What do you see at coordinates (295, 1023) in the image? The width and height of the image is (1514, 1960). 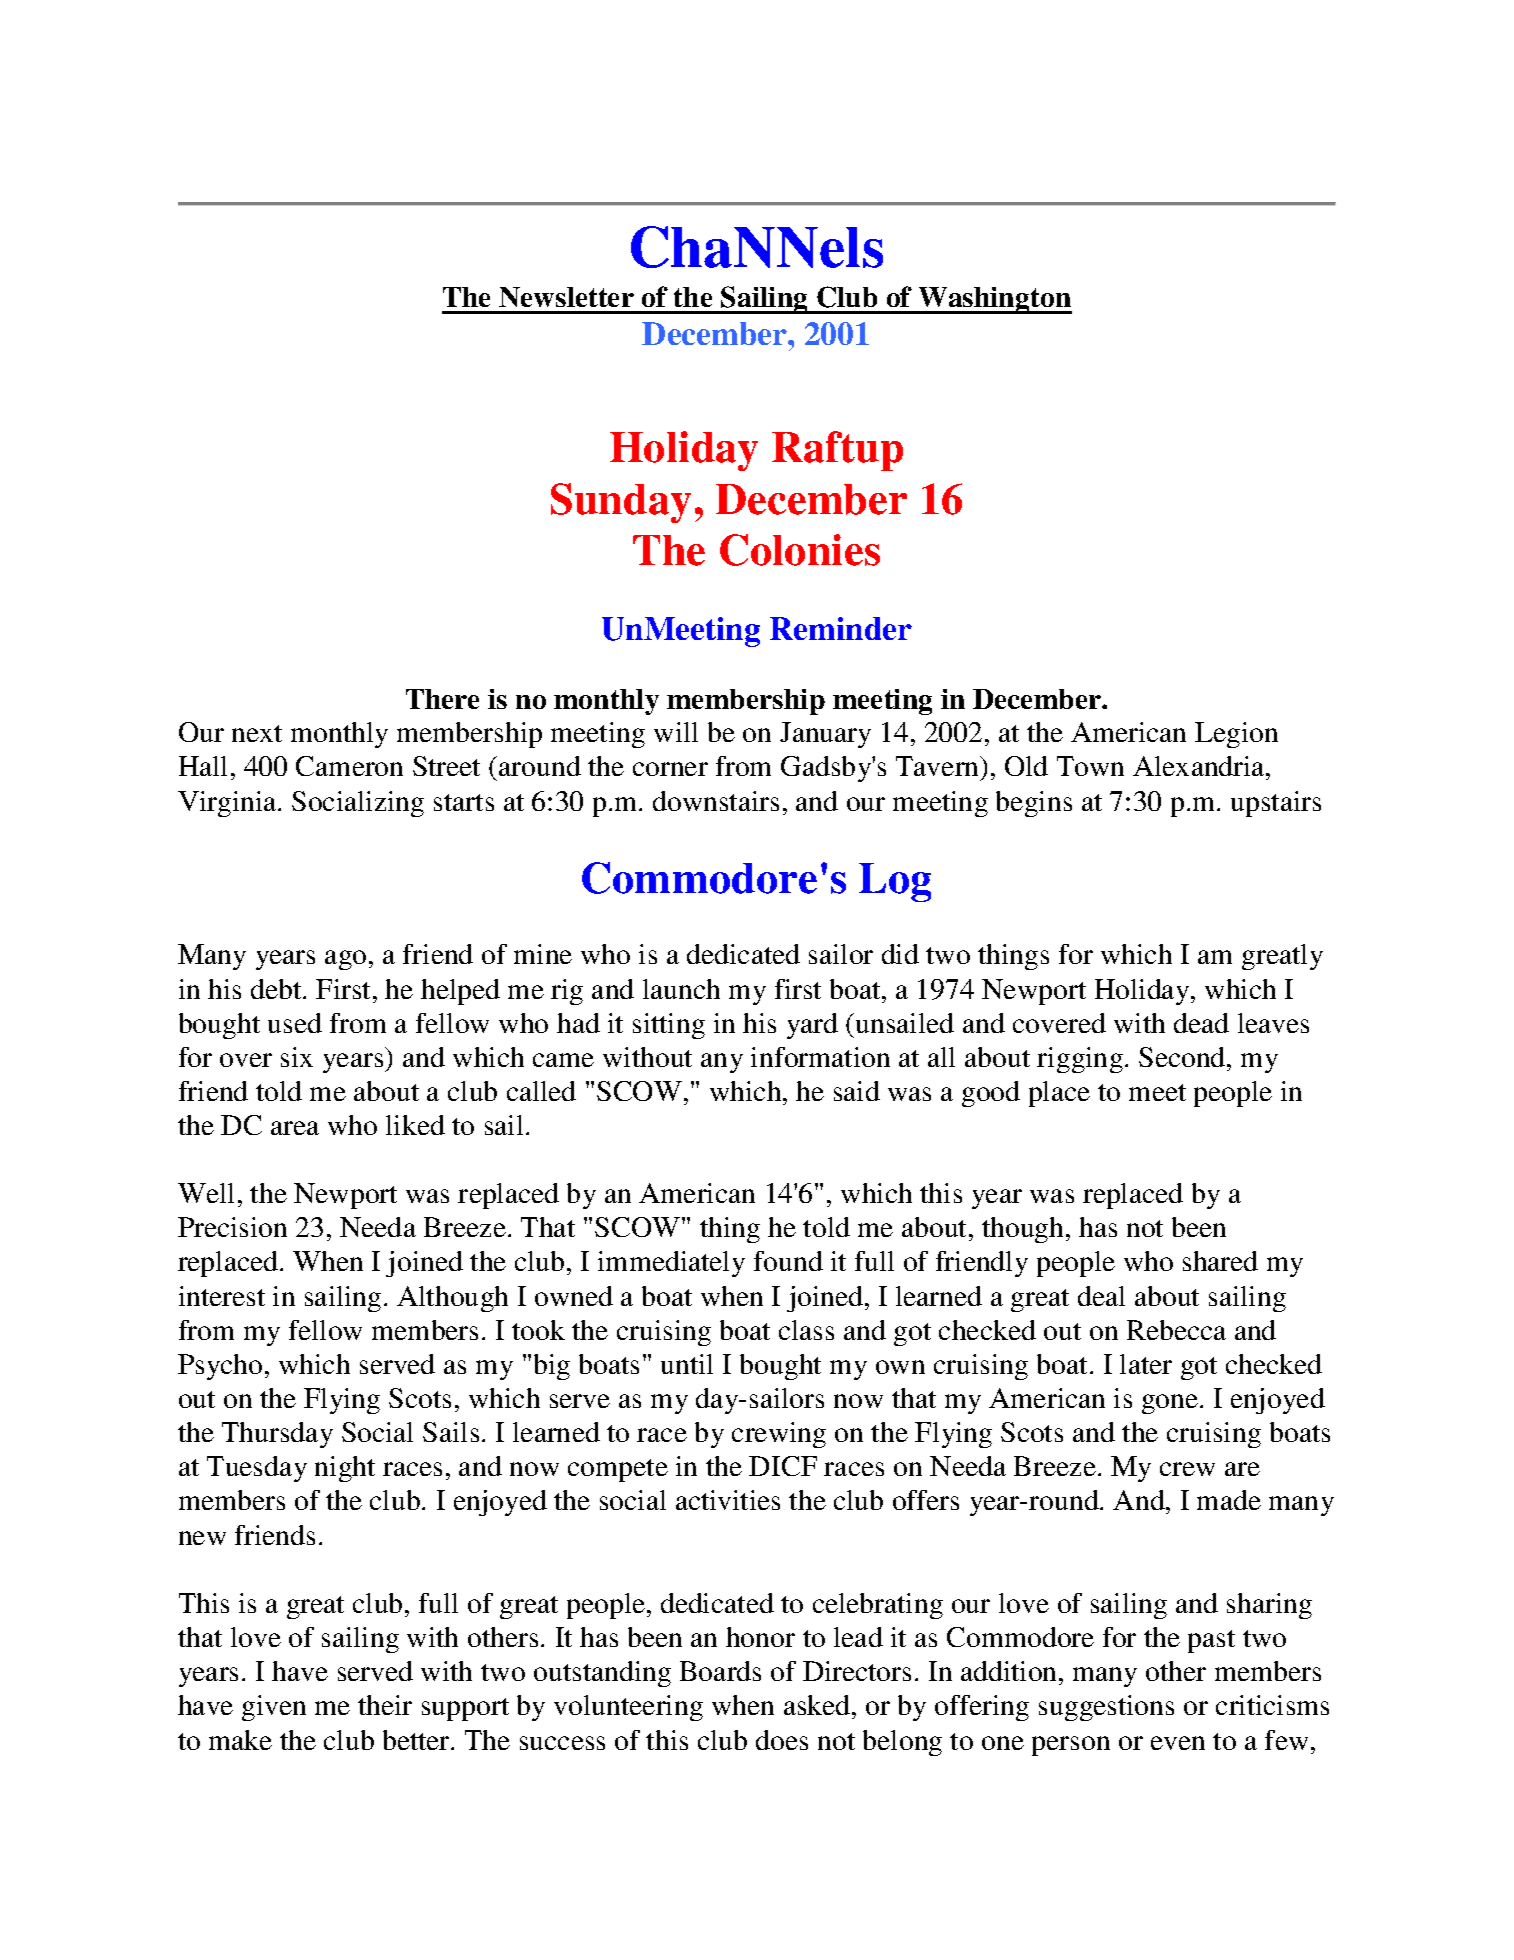 I see `used` at bounding box center [295, 1023].
